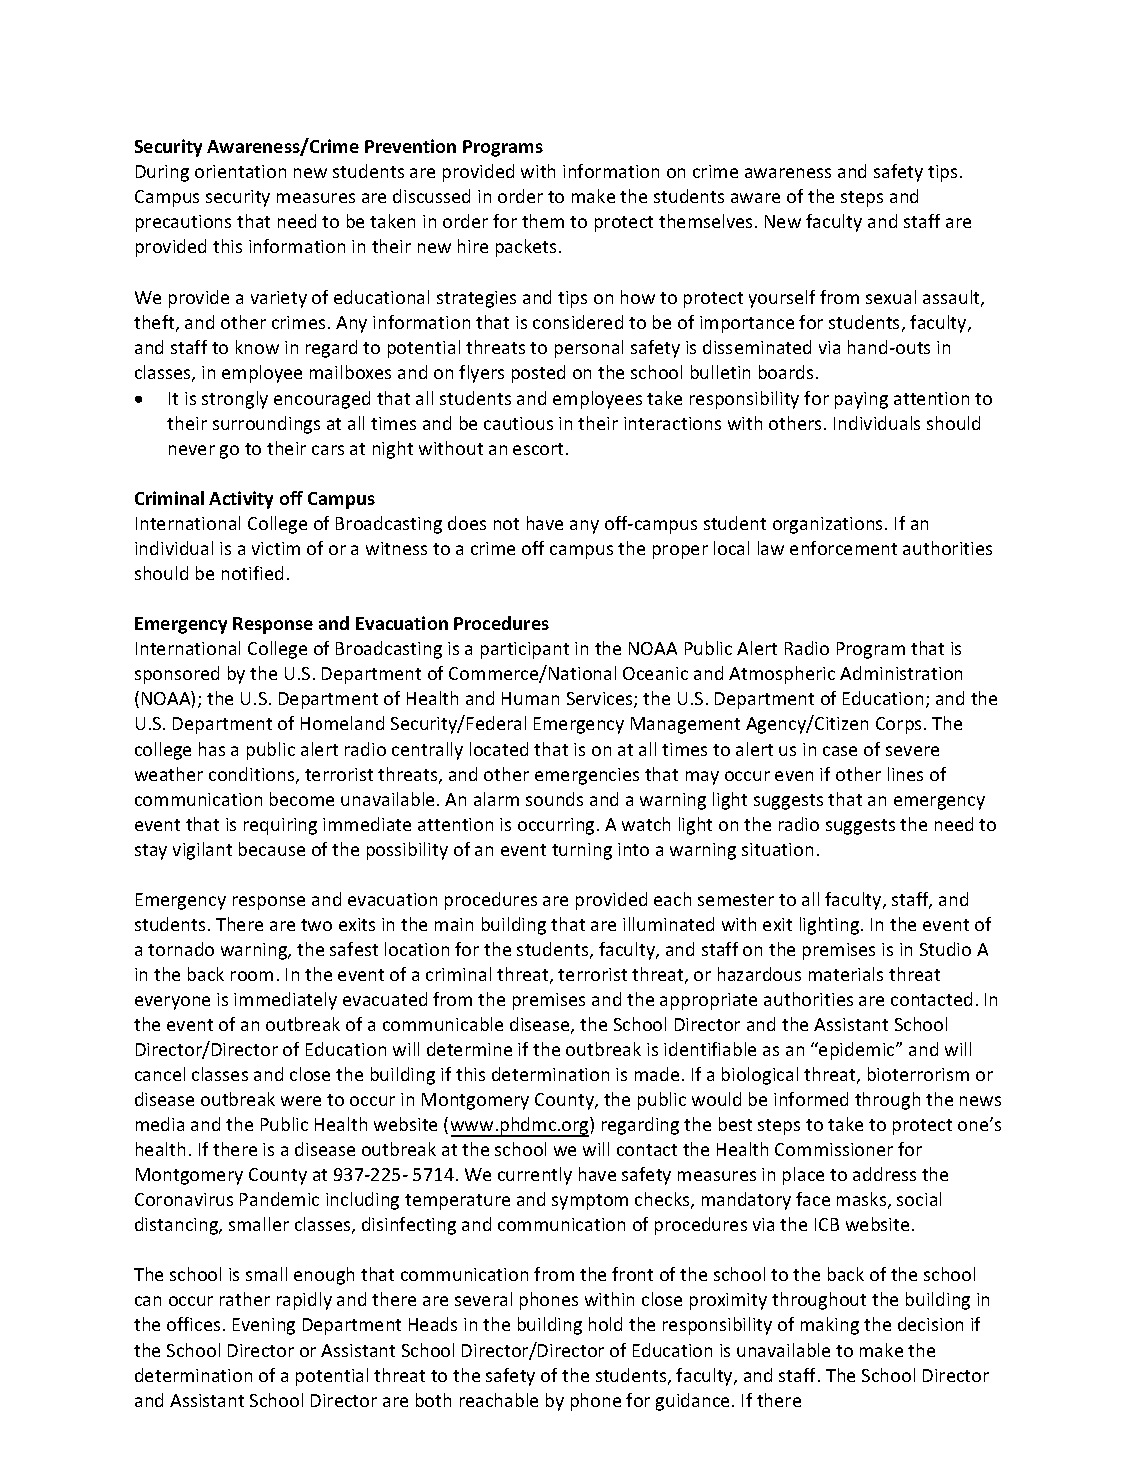  What do you see at coordinates (526, 248) in the image?
I see `packets` at bounding box center [526, 248].
